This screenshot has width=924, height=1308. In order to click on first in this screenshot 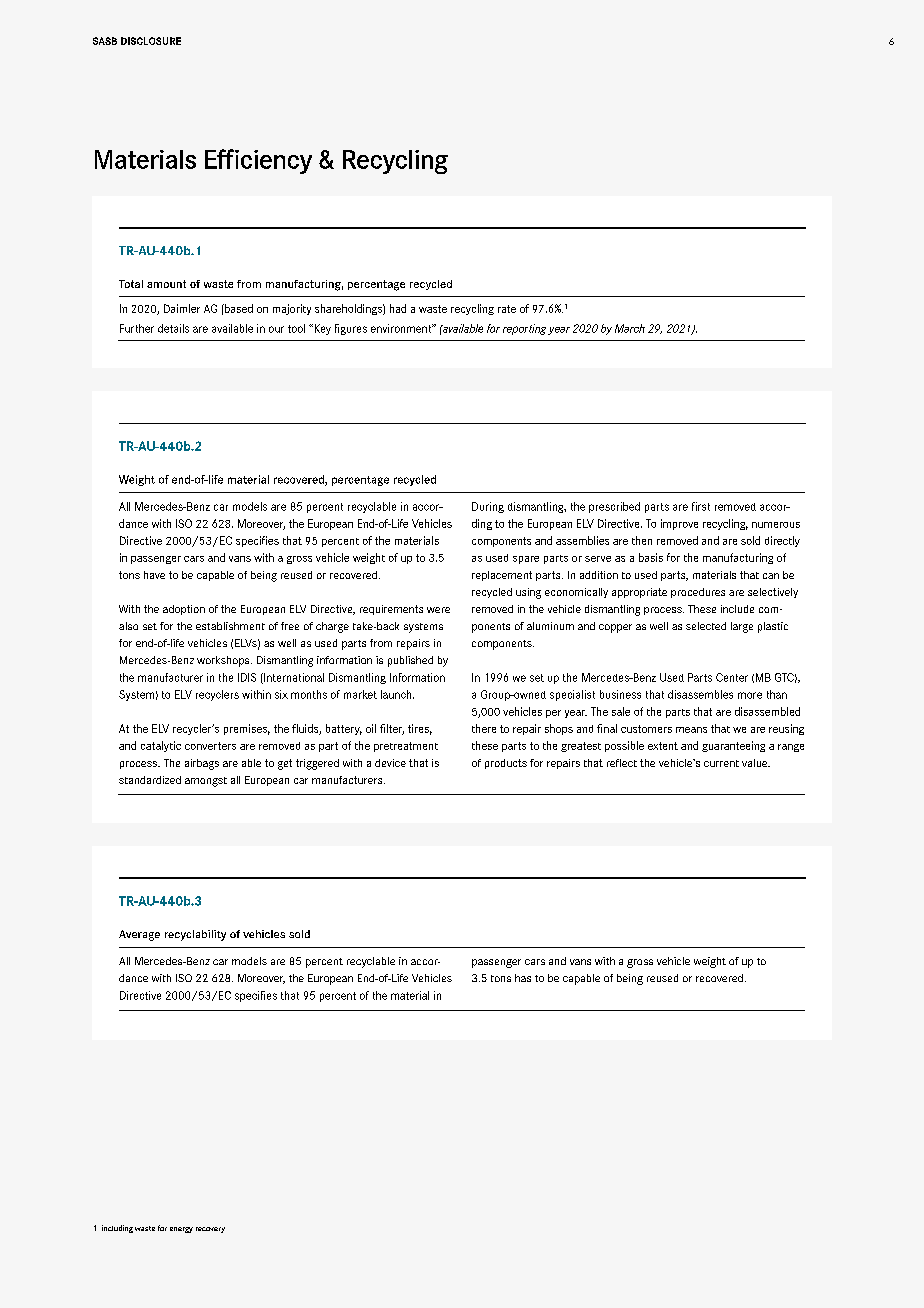, I will do `click(701, 506)`.
